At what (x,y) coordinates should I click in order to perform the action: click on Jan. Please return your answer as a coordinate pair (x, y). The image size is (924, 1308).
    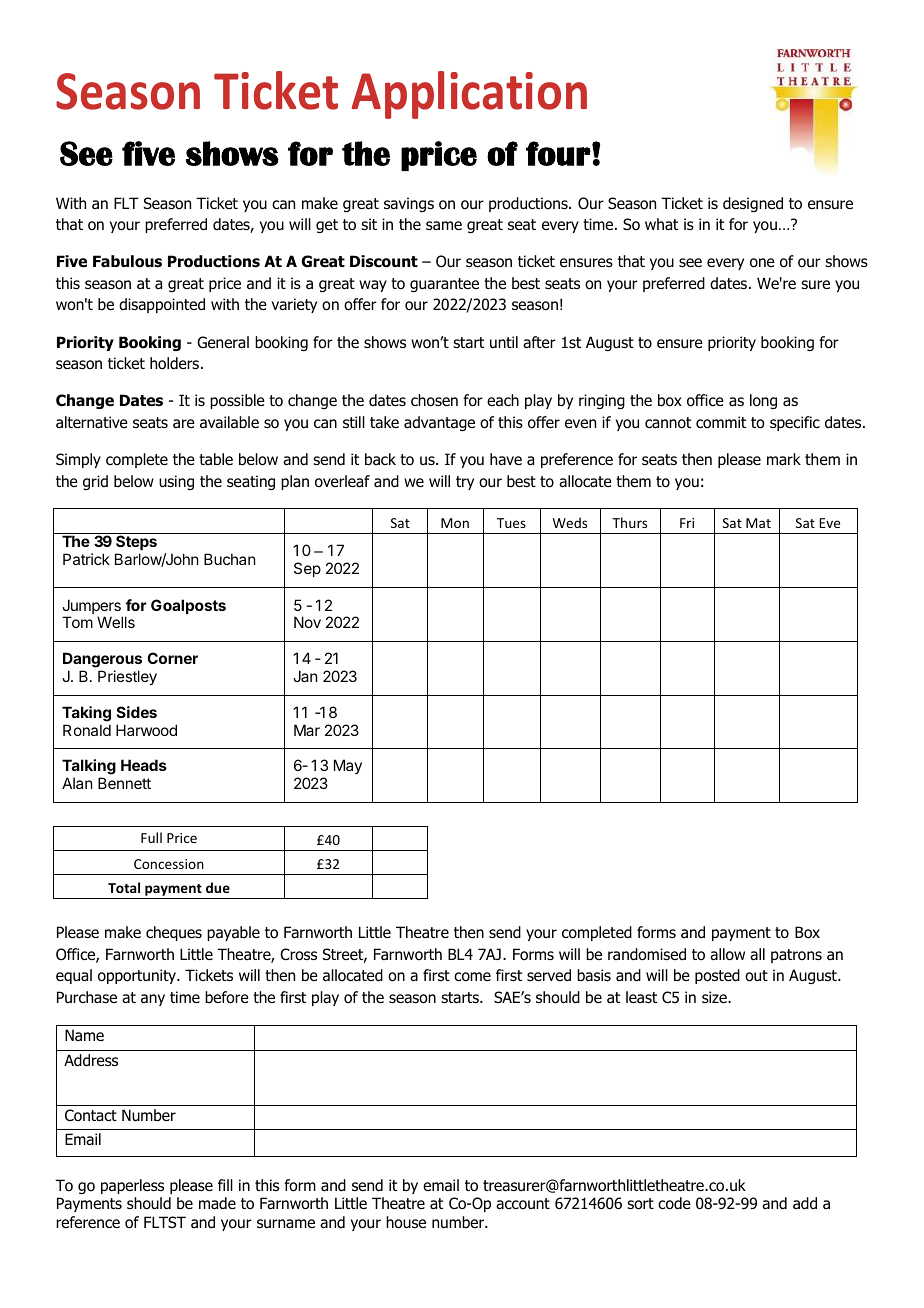
    Looking at the image, I should click on (305, 676).
